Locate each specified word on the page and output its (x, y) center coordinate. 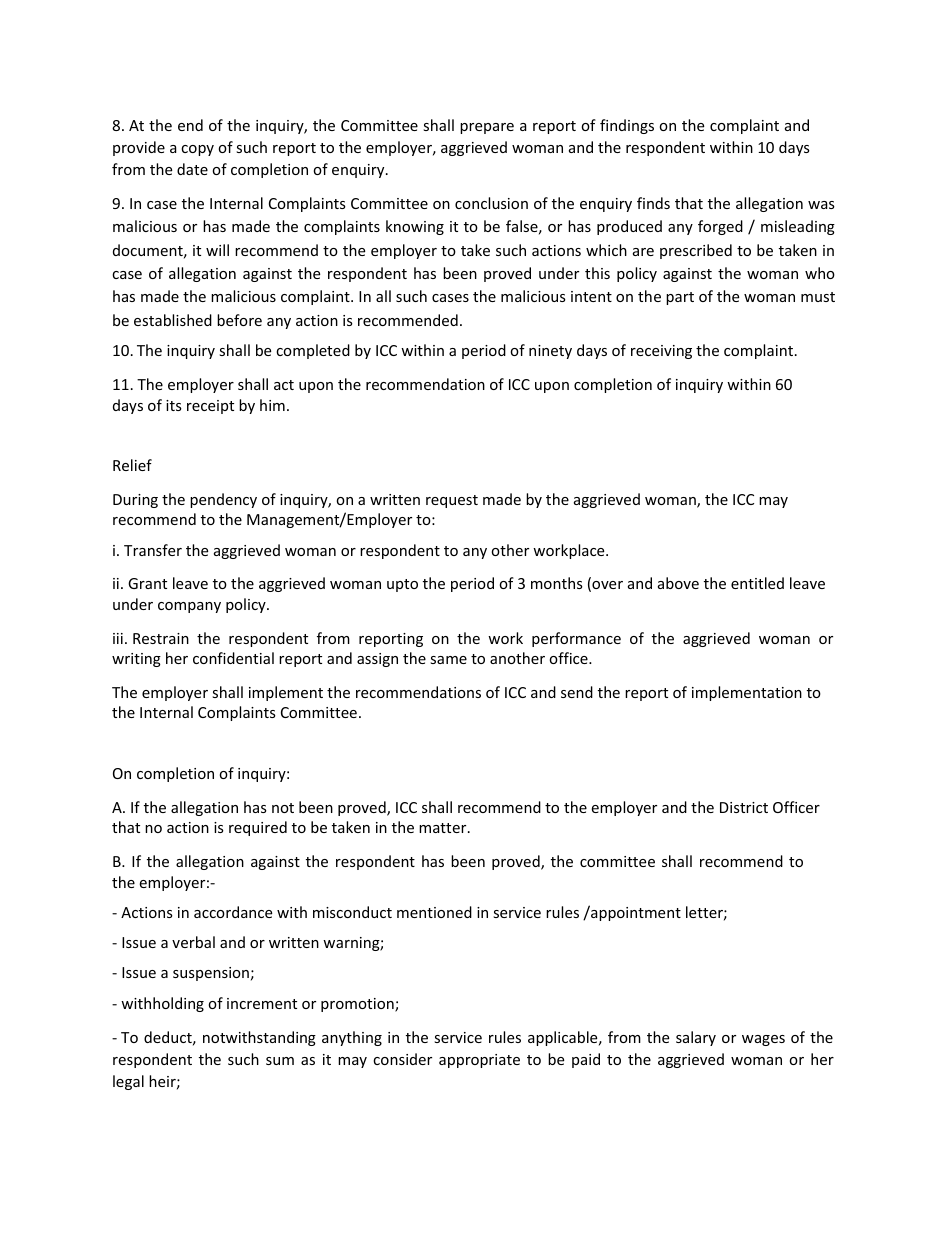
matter (444, 828)
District (744, 807)
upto (402, 585)
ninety (550, 352)
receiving (661, 352)
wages (763, 1040)
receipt (210, 407)
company (189, 607)
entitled (757, 583)
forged (720, 227)
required (258, 828)
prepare (487, 128)
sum (280, 1061)
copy (197, 150)
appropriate (479, 1061)
